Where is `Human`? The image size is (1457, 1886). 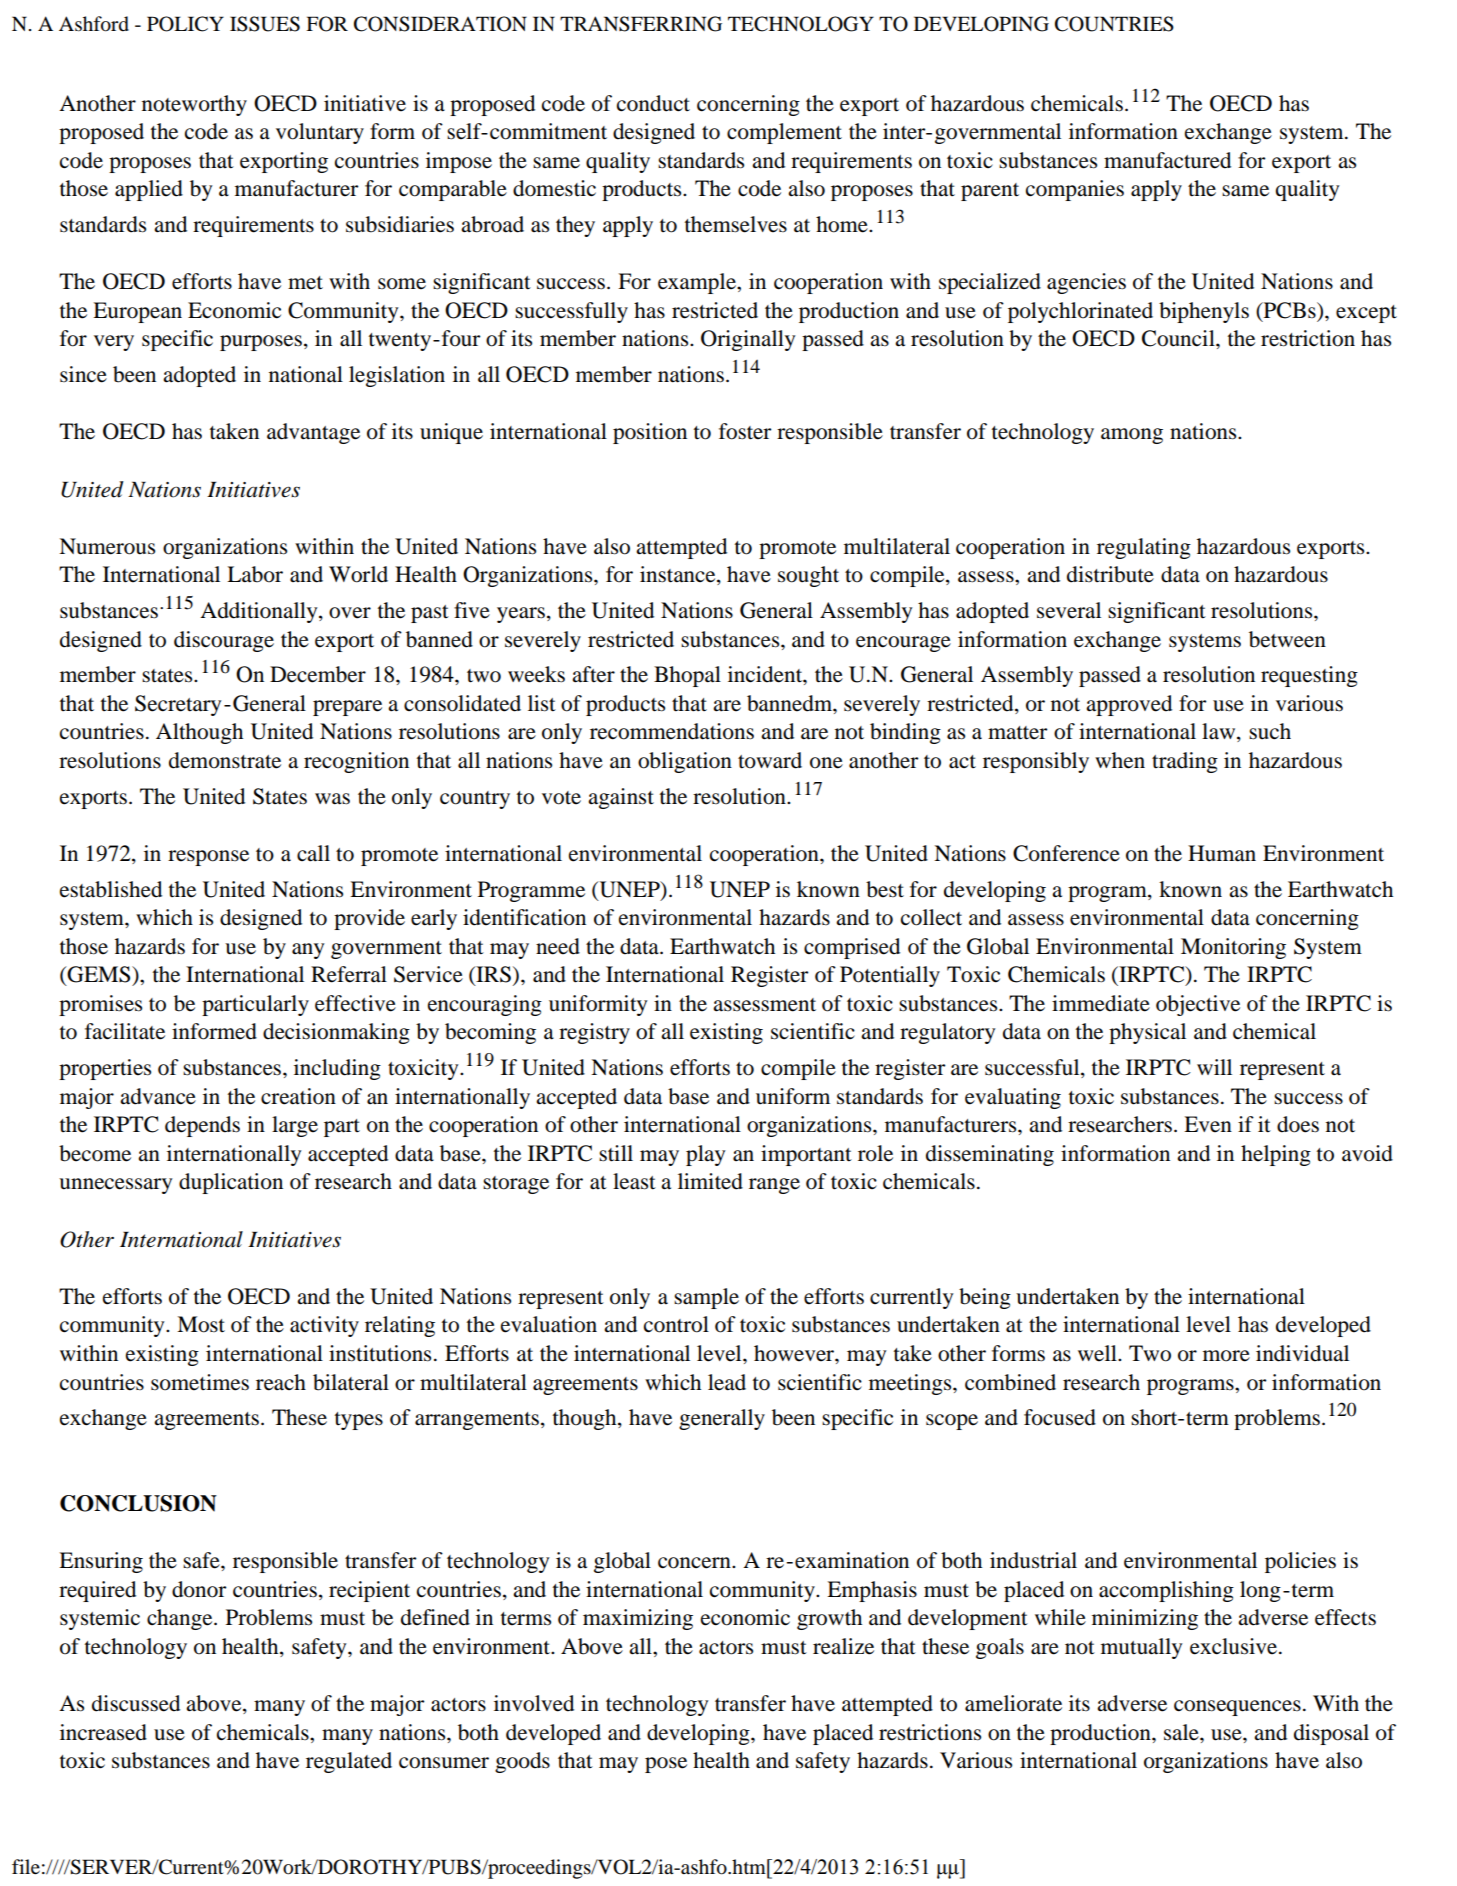
Human is located at coordinates (1222, 853).
